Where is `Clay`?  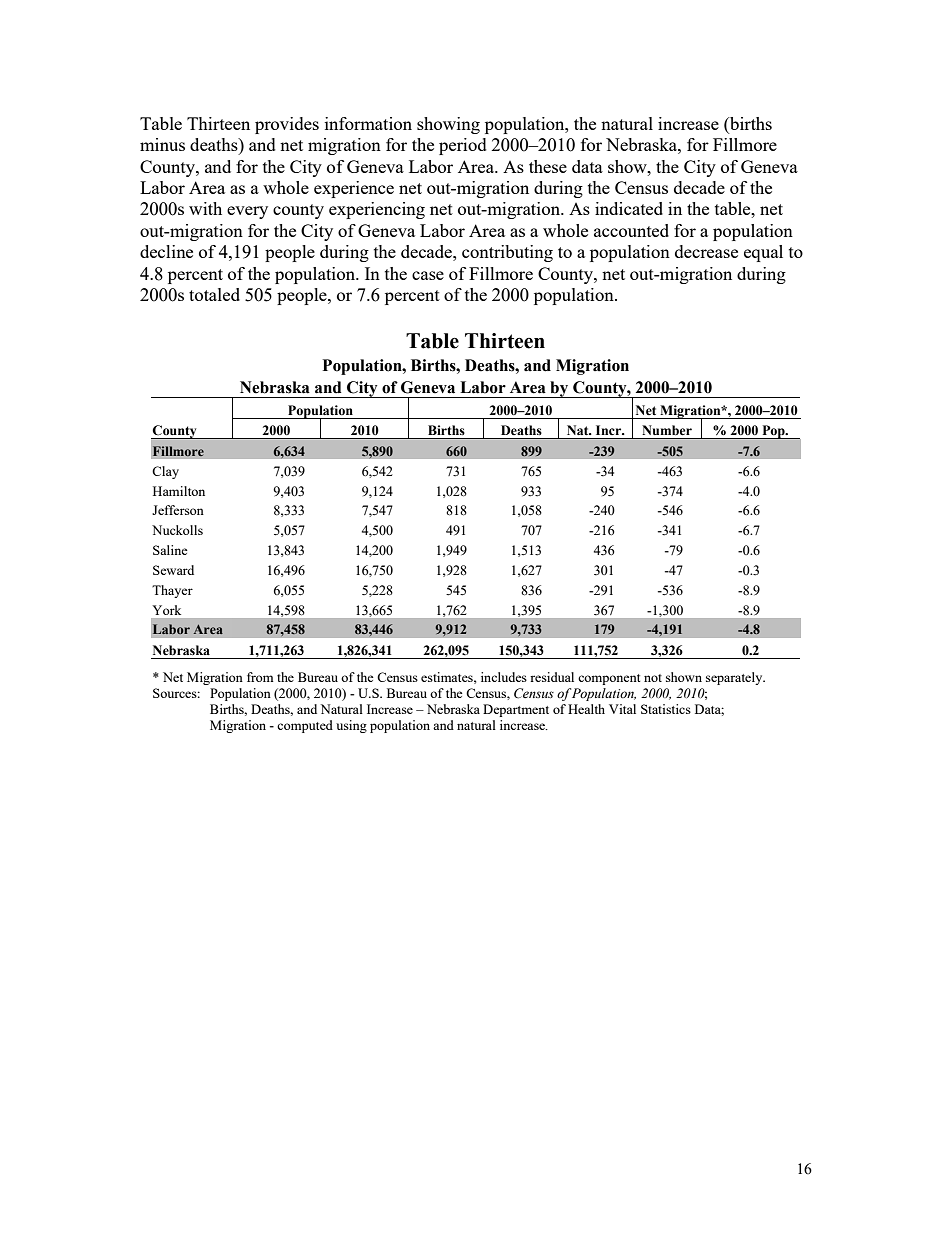
Clay is located at coordinates (165, 472).
